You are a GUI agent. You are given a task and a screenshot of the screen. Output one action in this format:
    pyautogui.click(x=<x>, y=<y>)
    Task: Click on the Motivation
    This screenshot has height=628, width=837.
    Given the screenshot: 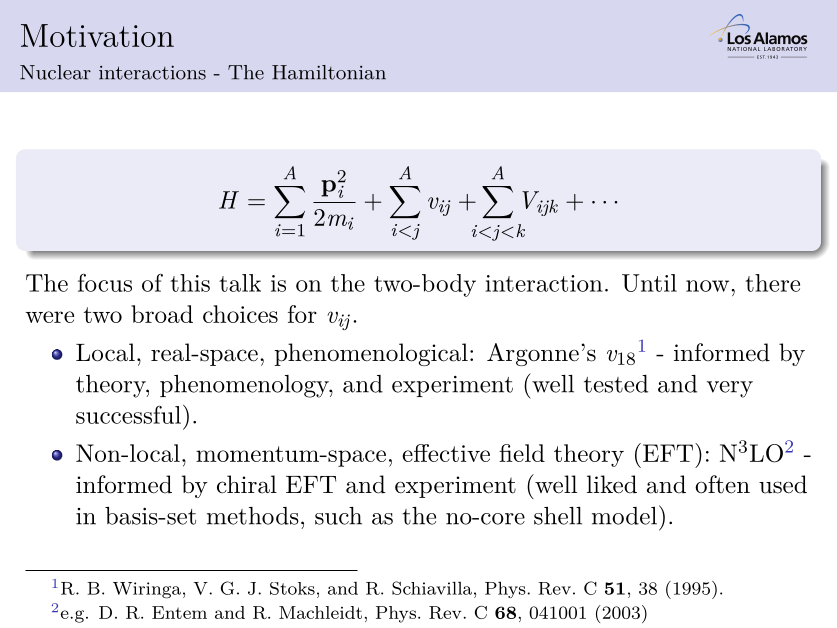 What is the action you would take?
    pyautogui.click(x=97, y=35)
